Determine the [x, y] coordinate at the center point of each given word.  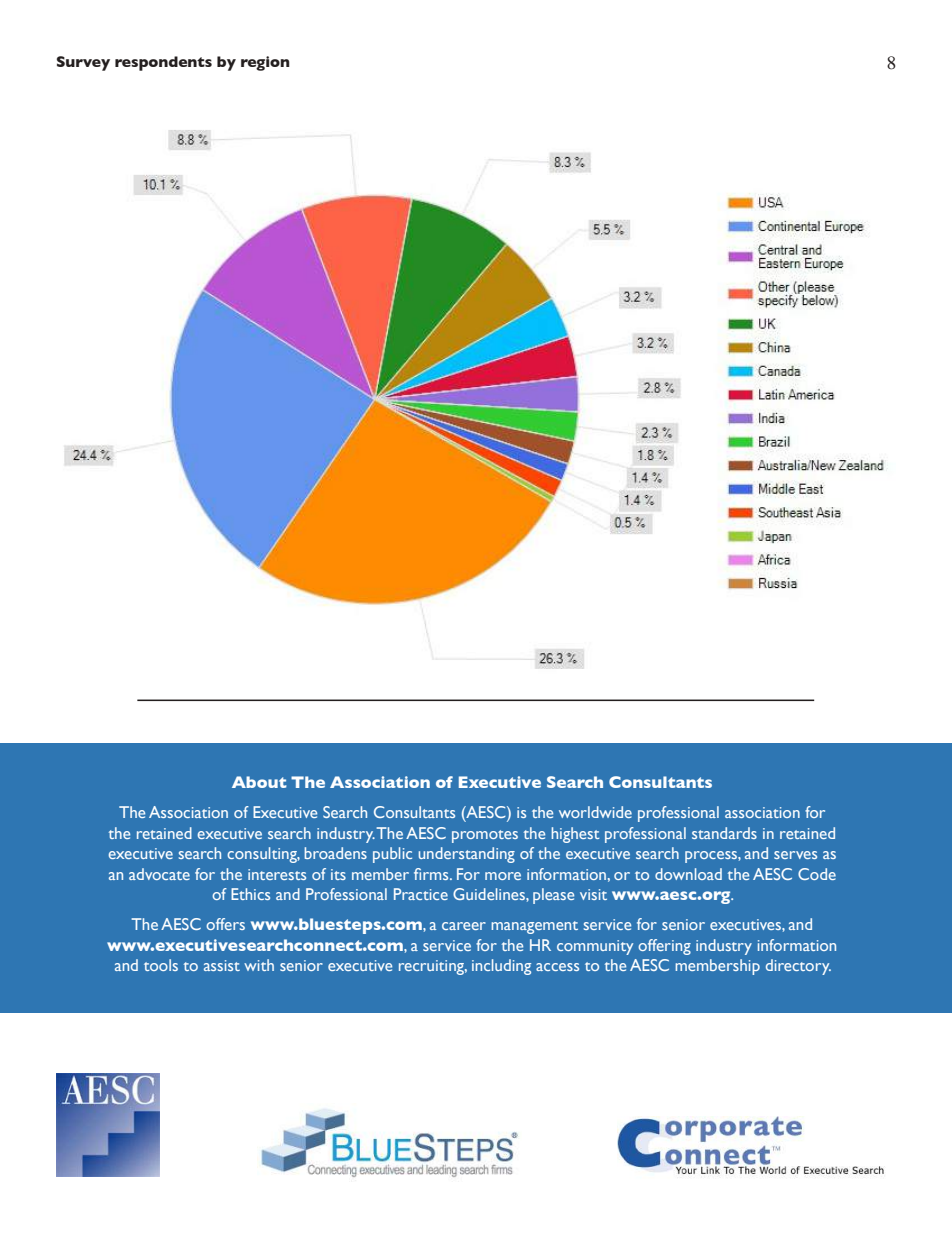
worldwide [595, 812]
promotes [485, 836]
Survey [83, 63]
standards [724, 833]
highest [576, 835]
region [265, 63]
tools [161, 965]
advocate [159, 874]
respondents [163, 63]
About [259, 782]
